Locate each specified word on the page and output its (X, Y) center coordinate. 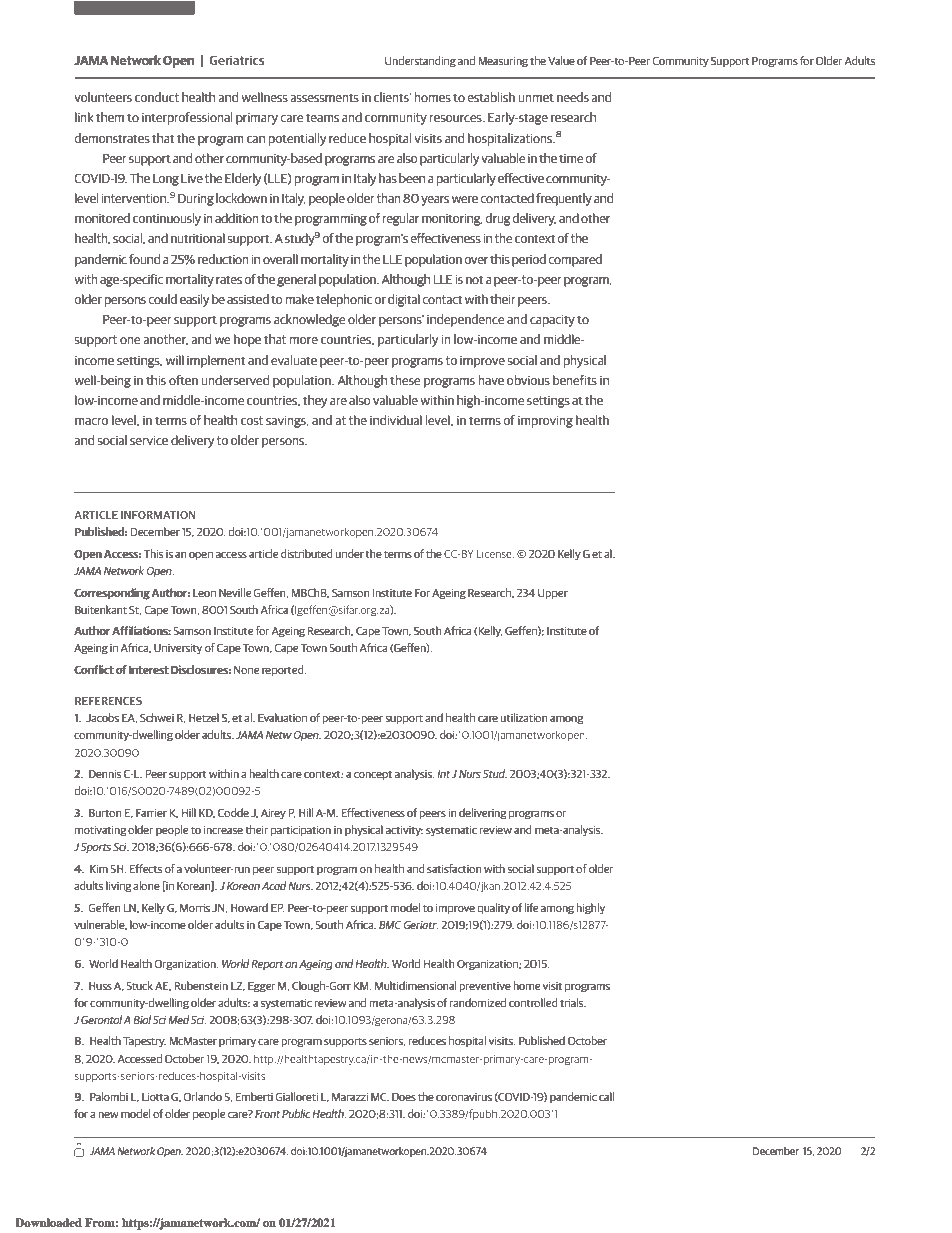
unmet (536, 97)
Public (296, 1113)
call (606, 1096)
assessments (324, 97)
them (110, 117)
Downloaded (48, 1222)
